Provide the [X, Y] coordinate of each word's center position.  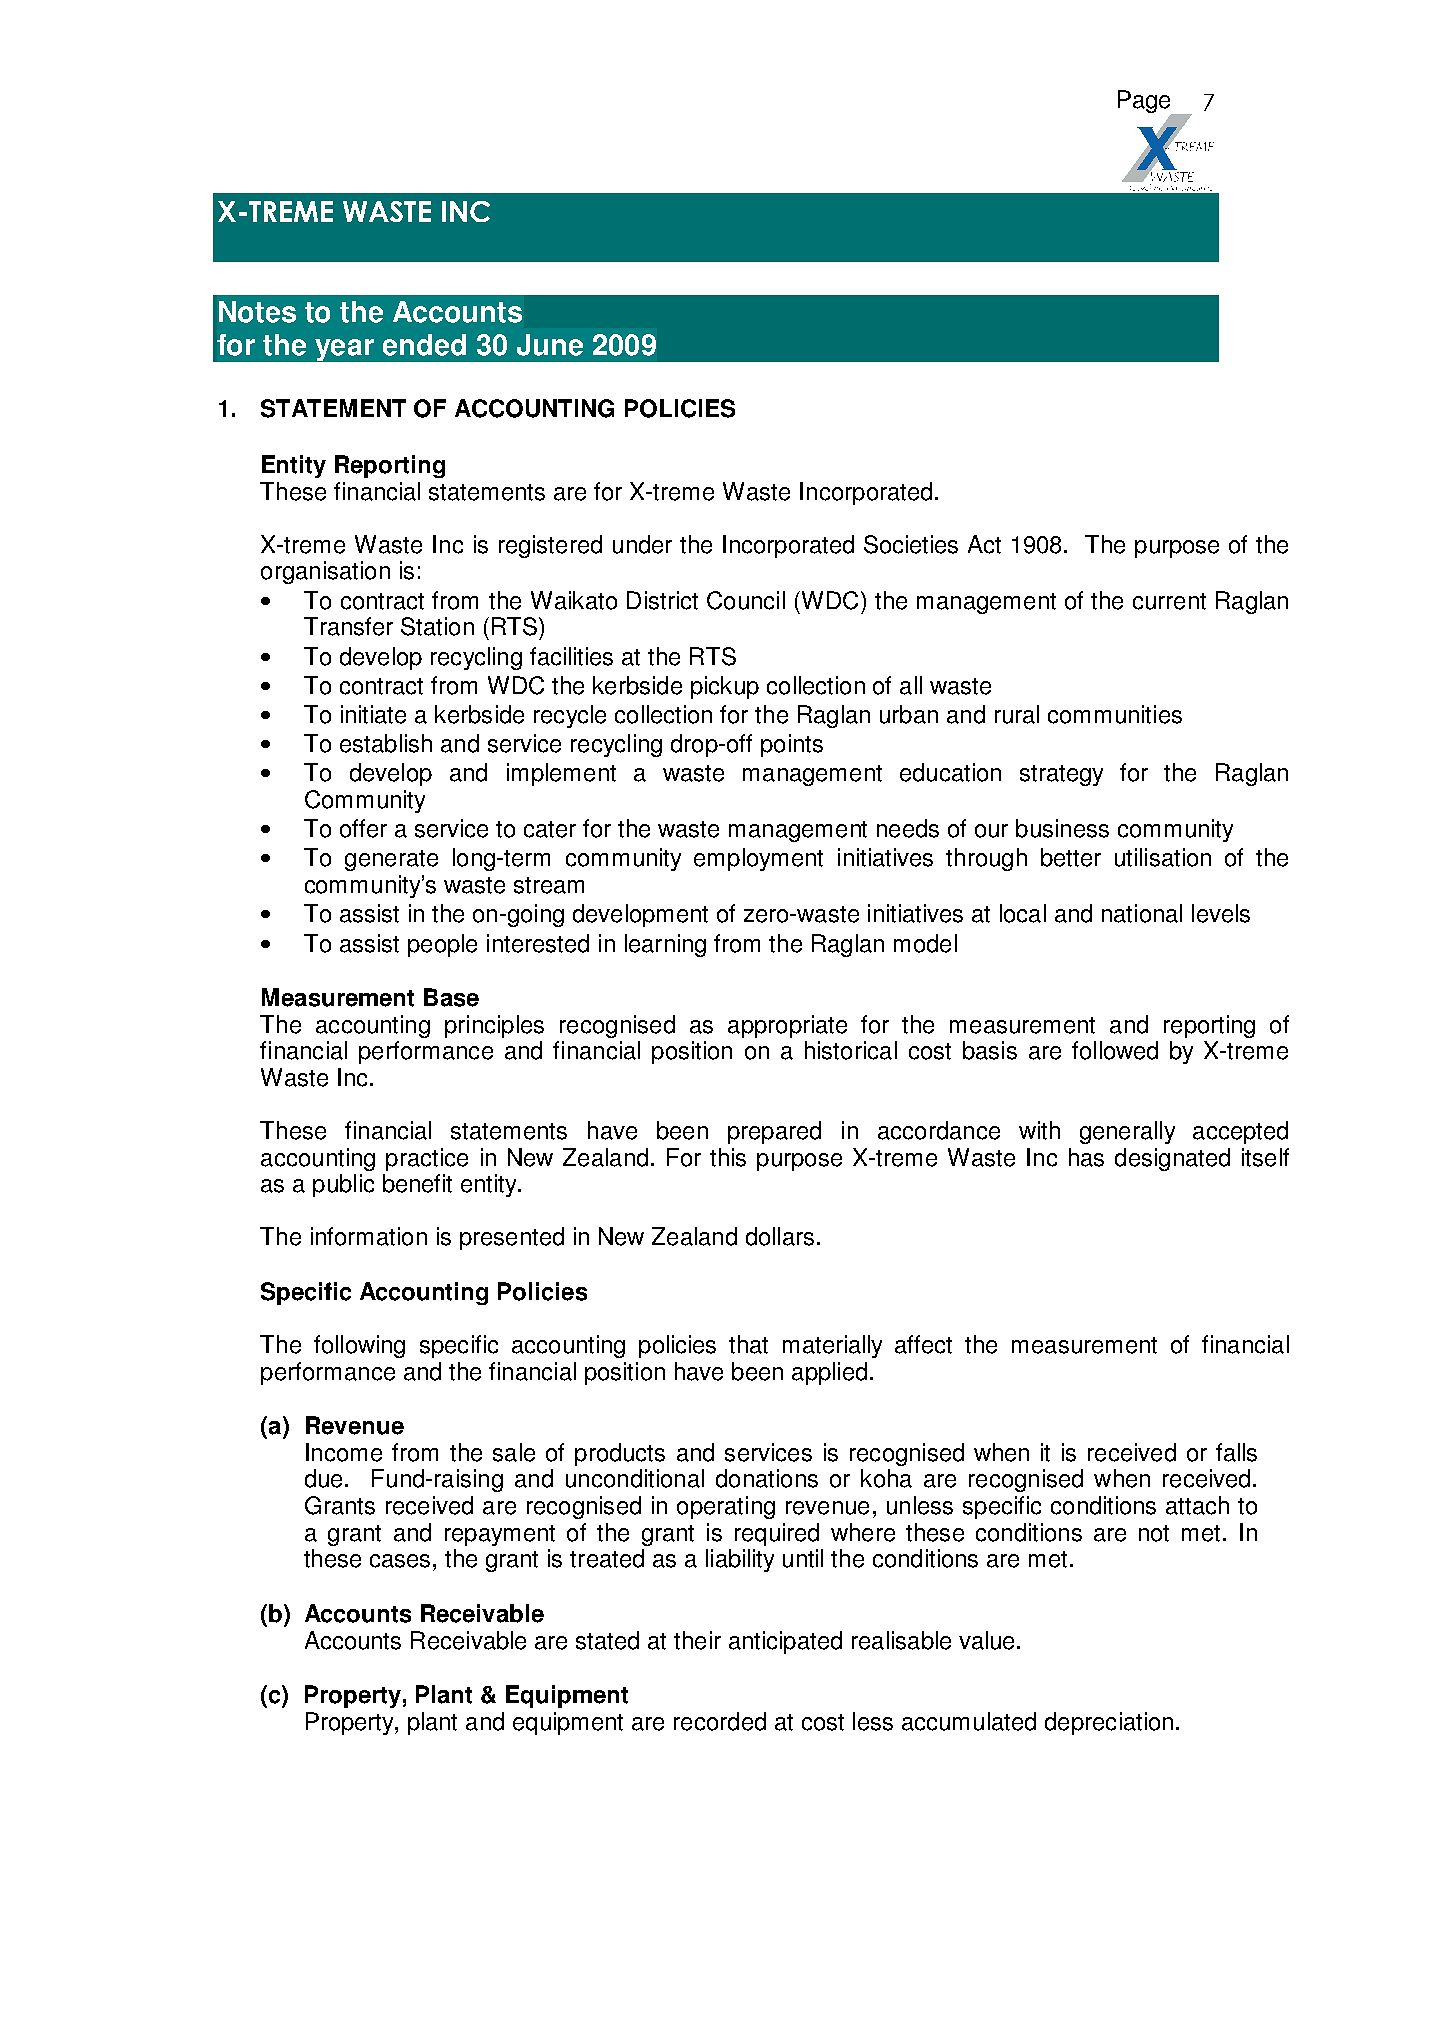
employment [758, 859]
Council [746, 600]
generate [391, 860]
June [550, 345]
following [359, 1346]
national [1142, 913]
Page [1145, 103]
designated [1172, 1159]
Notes [257, 312]
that [748, 1344]
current [1169, 601]
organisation [325, 572]
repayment [500, 1535]
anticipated [785, 1642]
